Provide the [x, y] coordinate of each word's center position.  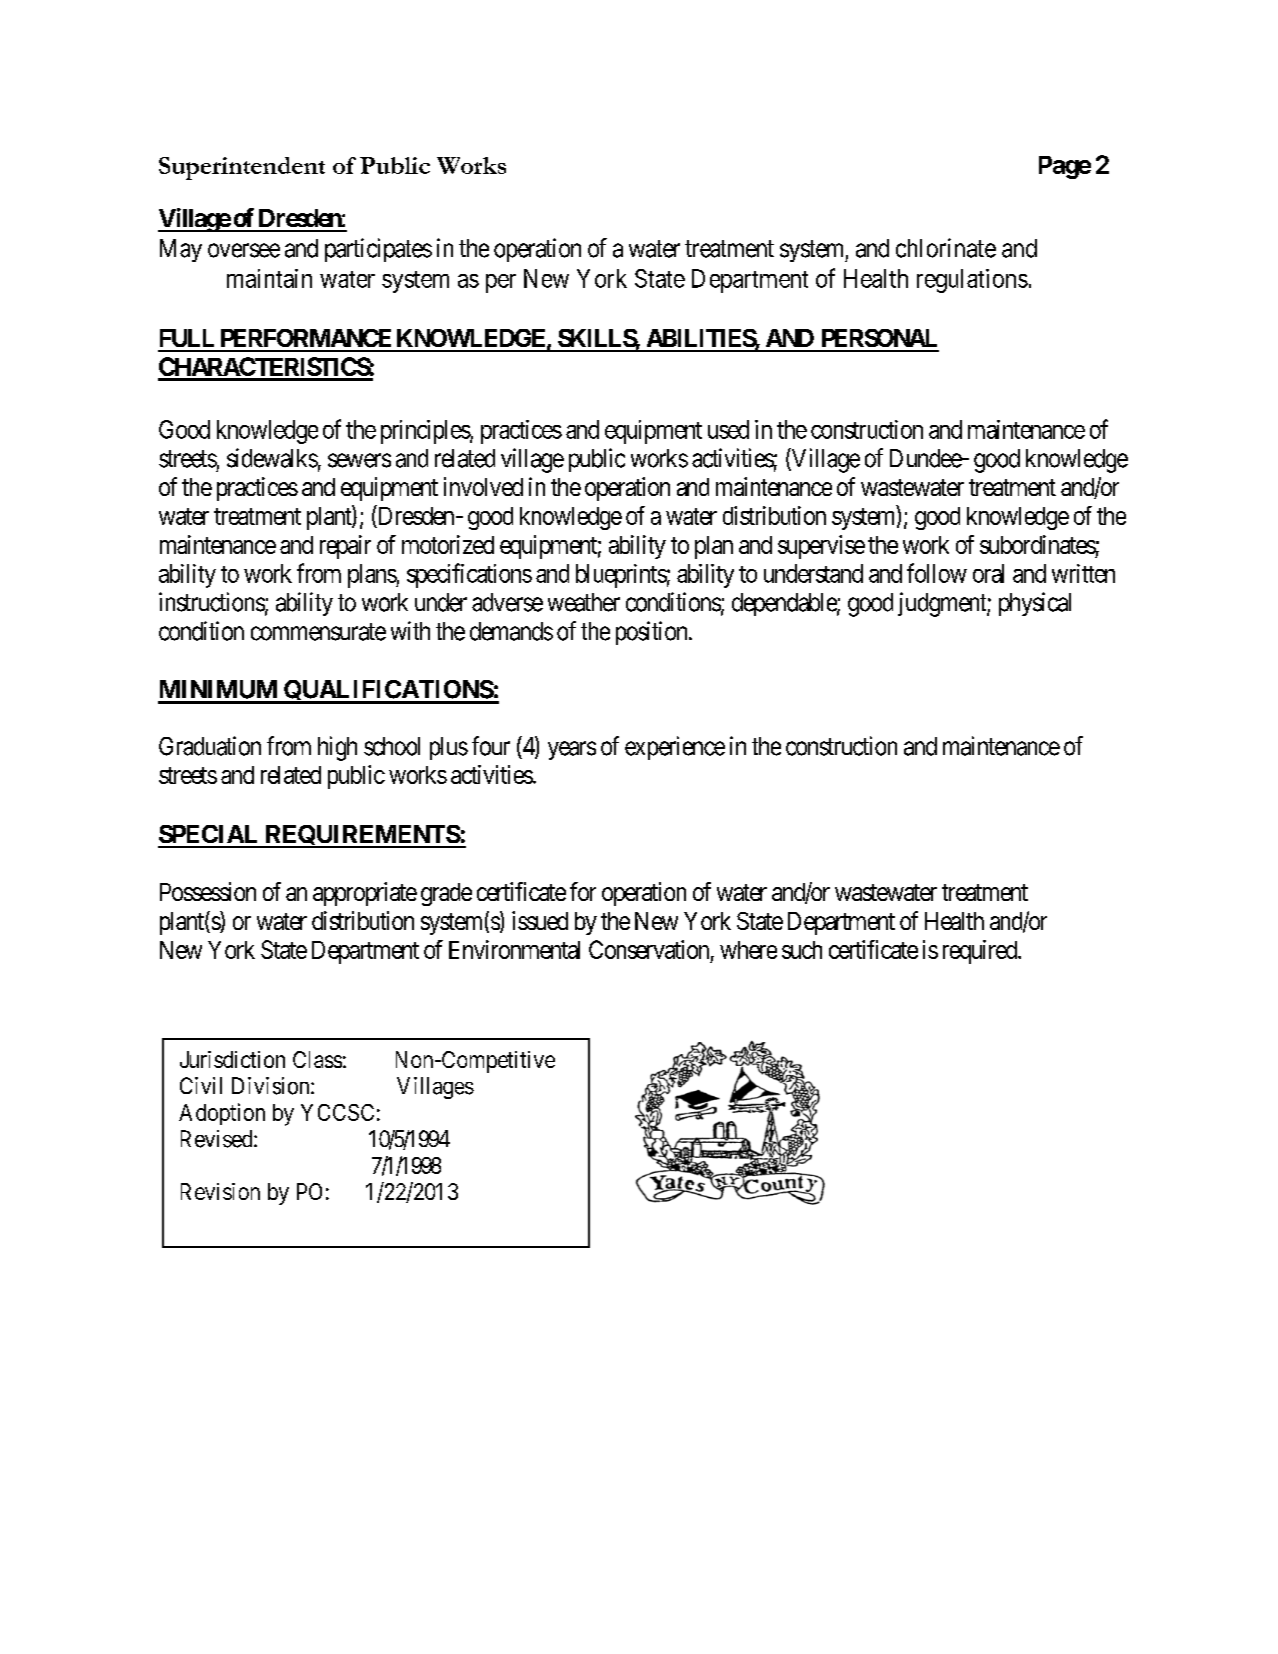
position [653, 633]
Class [317, 1059]
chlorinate [946, 248]
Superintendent [242, 168]
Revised [218, 1139]
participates [378, 250]
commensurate [318, 632]
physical [1035, 604]
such [802, 950]
